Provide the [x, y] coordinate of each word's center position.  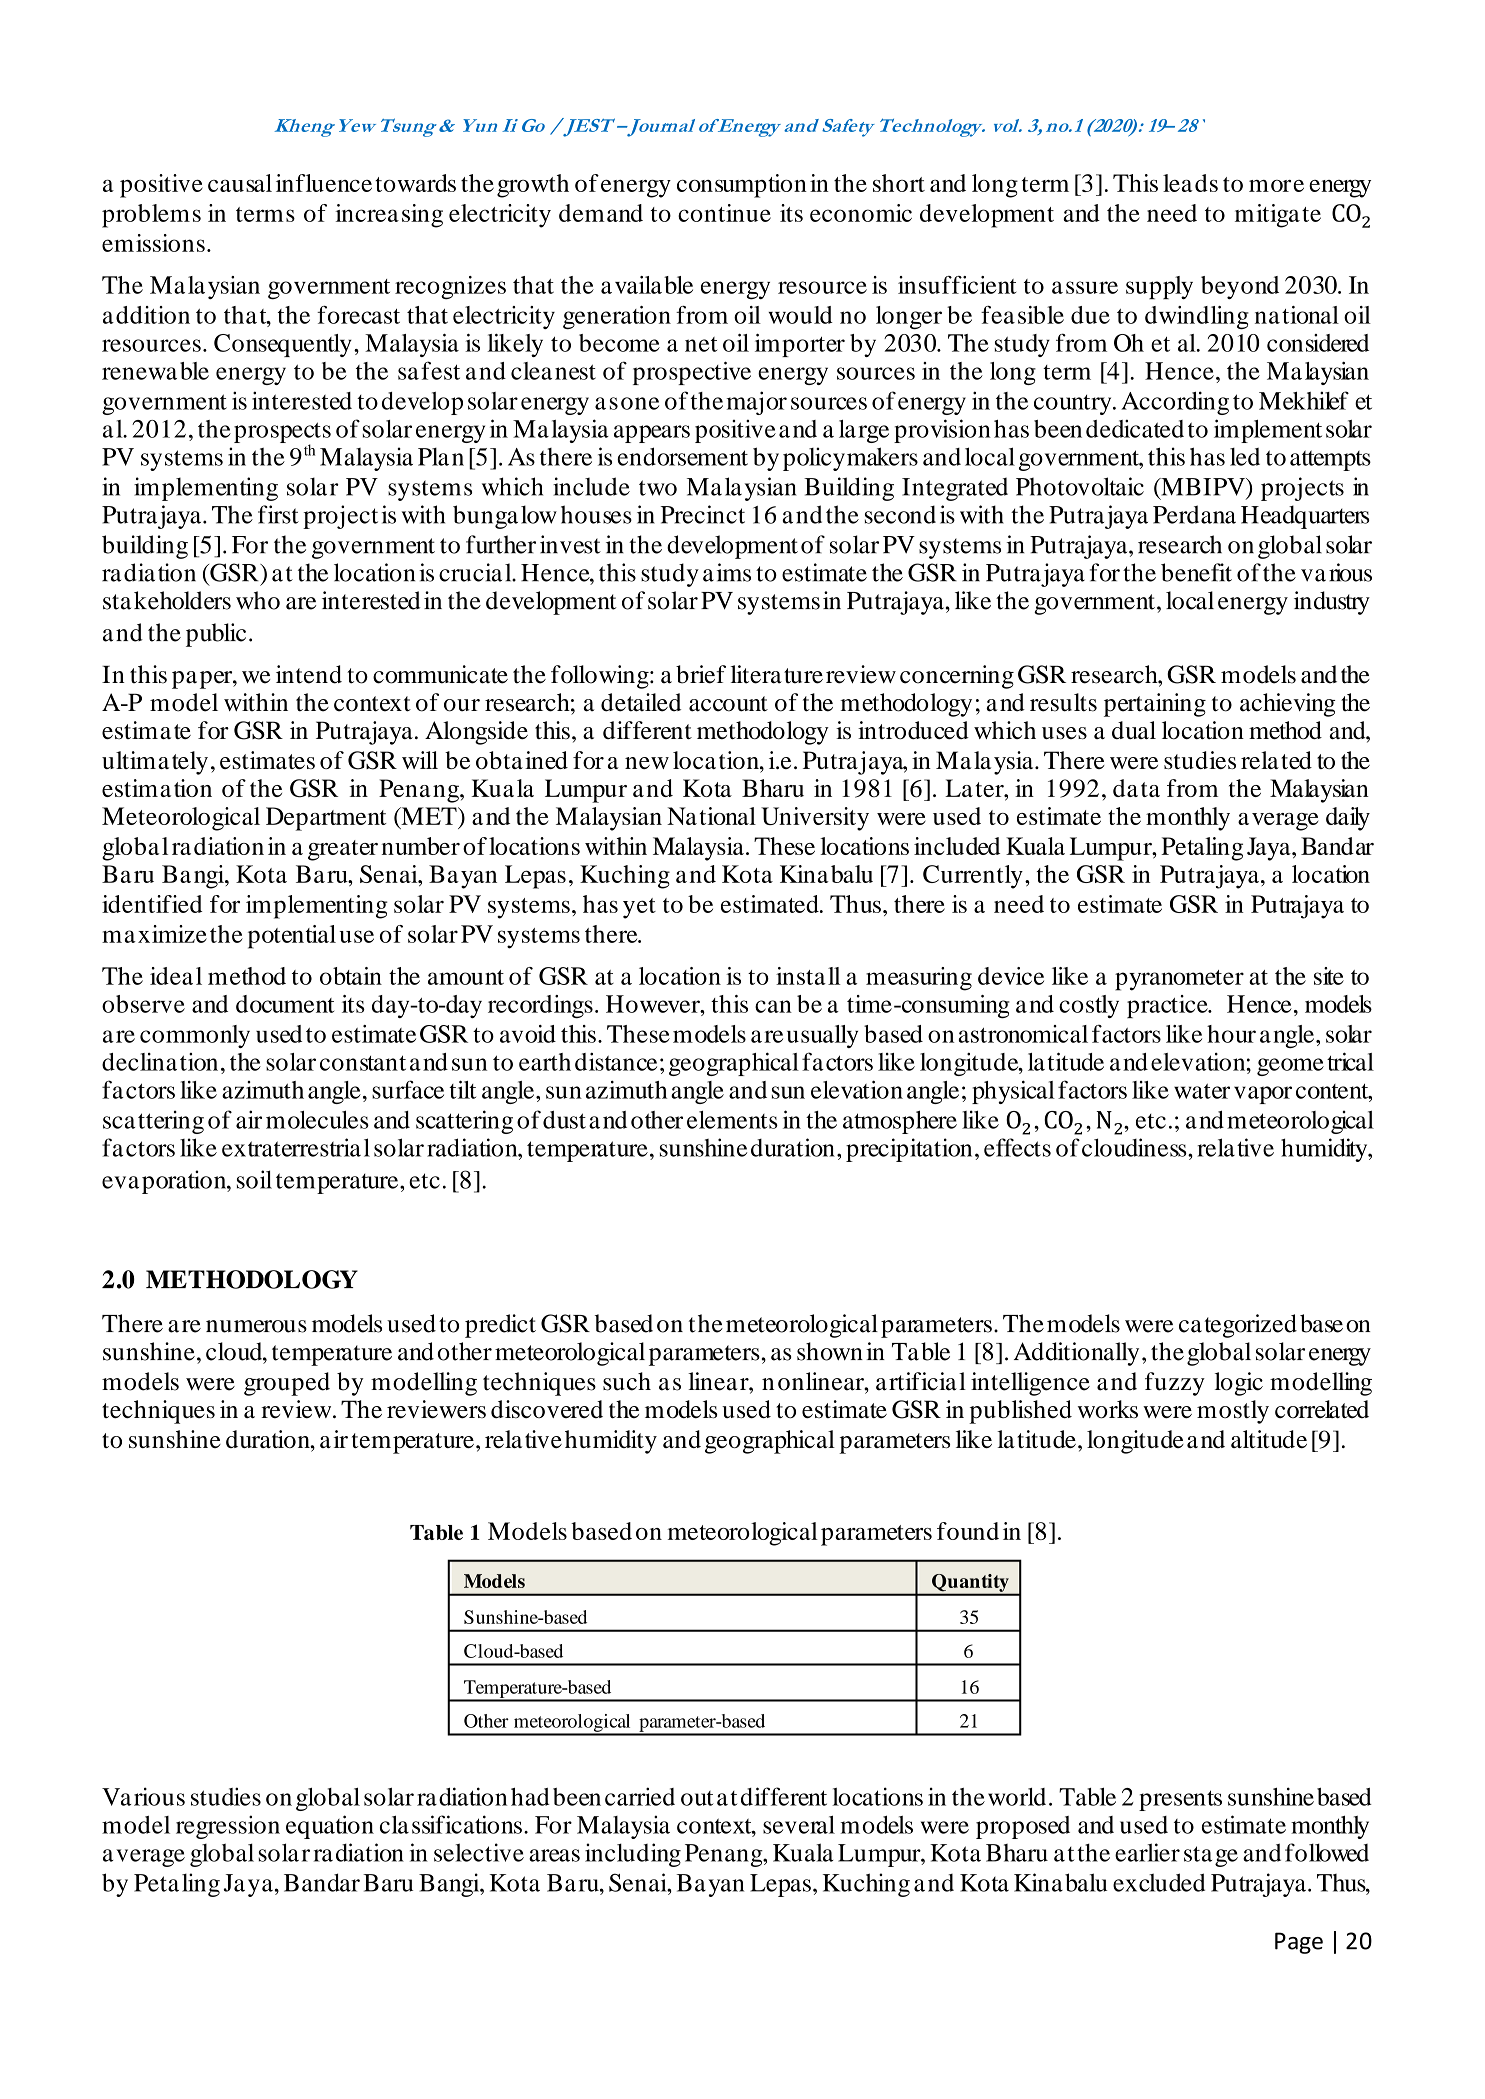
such [627, 1381]
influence [324, 183]
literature [777, 674]
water [1202, 1091]
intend [309, 674]
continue [724, 213]
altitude [1269, 1439]
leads [1190, 183]
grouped [287, 1384]
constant [363, 1063]
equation [330, 1827]
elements [732, 1120]
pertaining [1155, 705]
